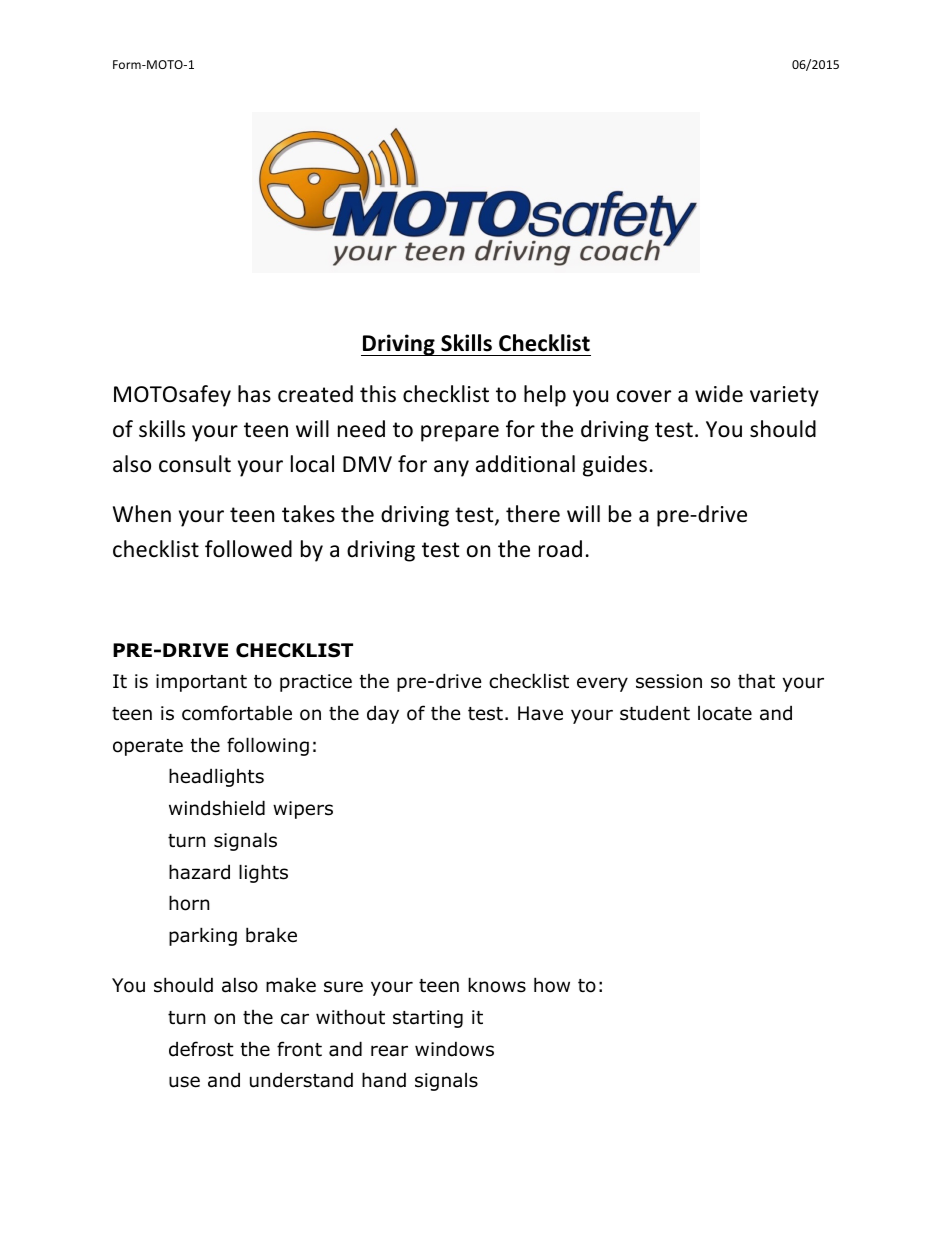 The width and height of the screenshot is (952, 1233). Describe the element at coordinates (254, 394) in the screenshot. I see `has` at that location.
